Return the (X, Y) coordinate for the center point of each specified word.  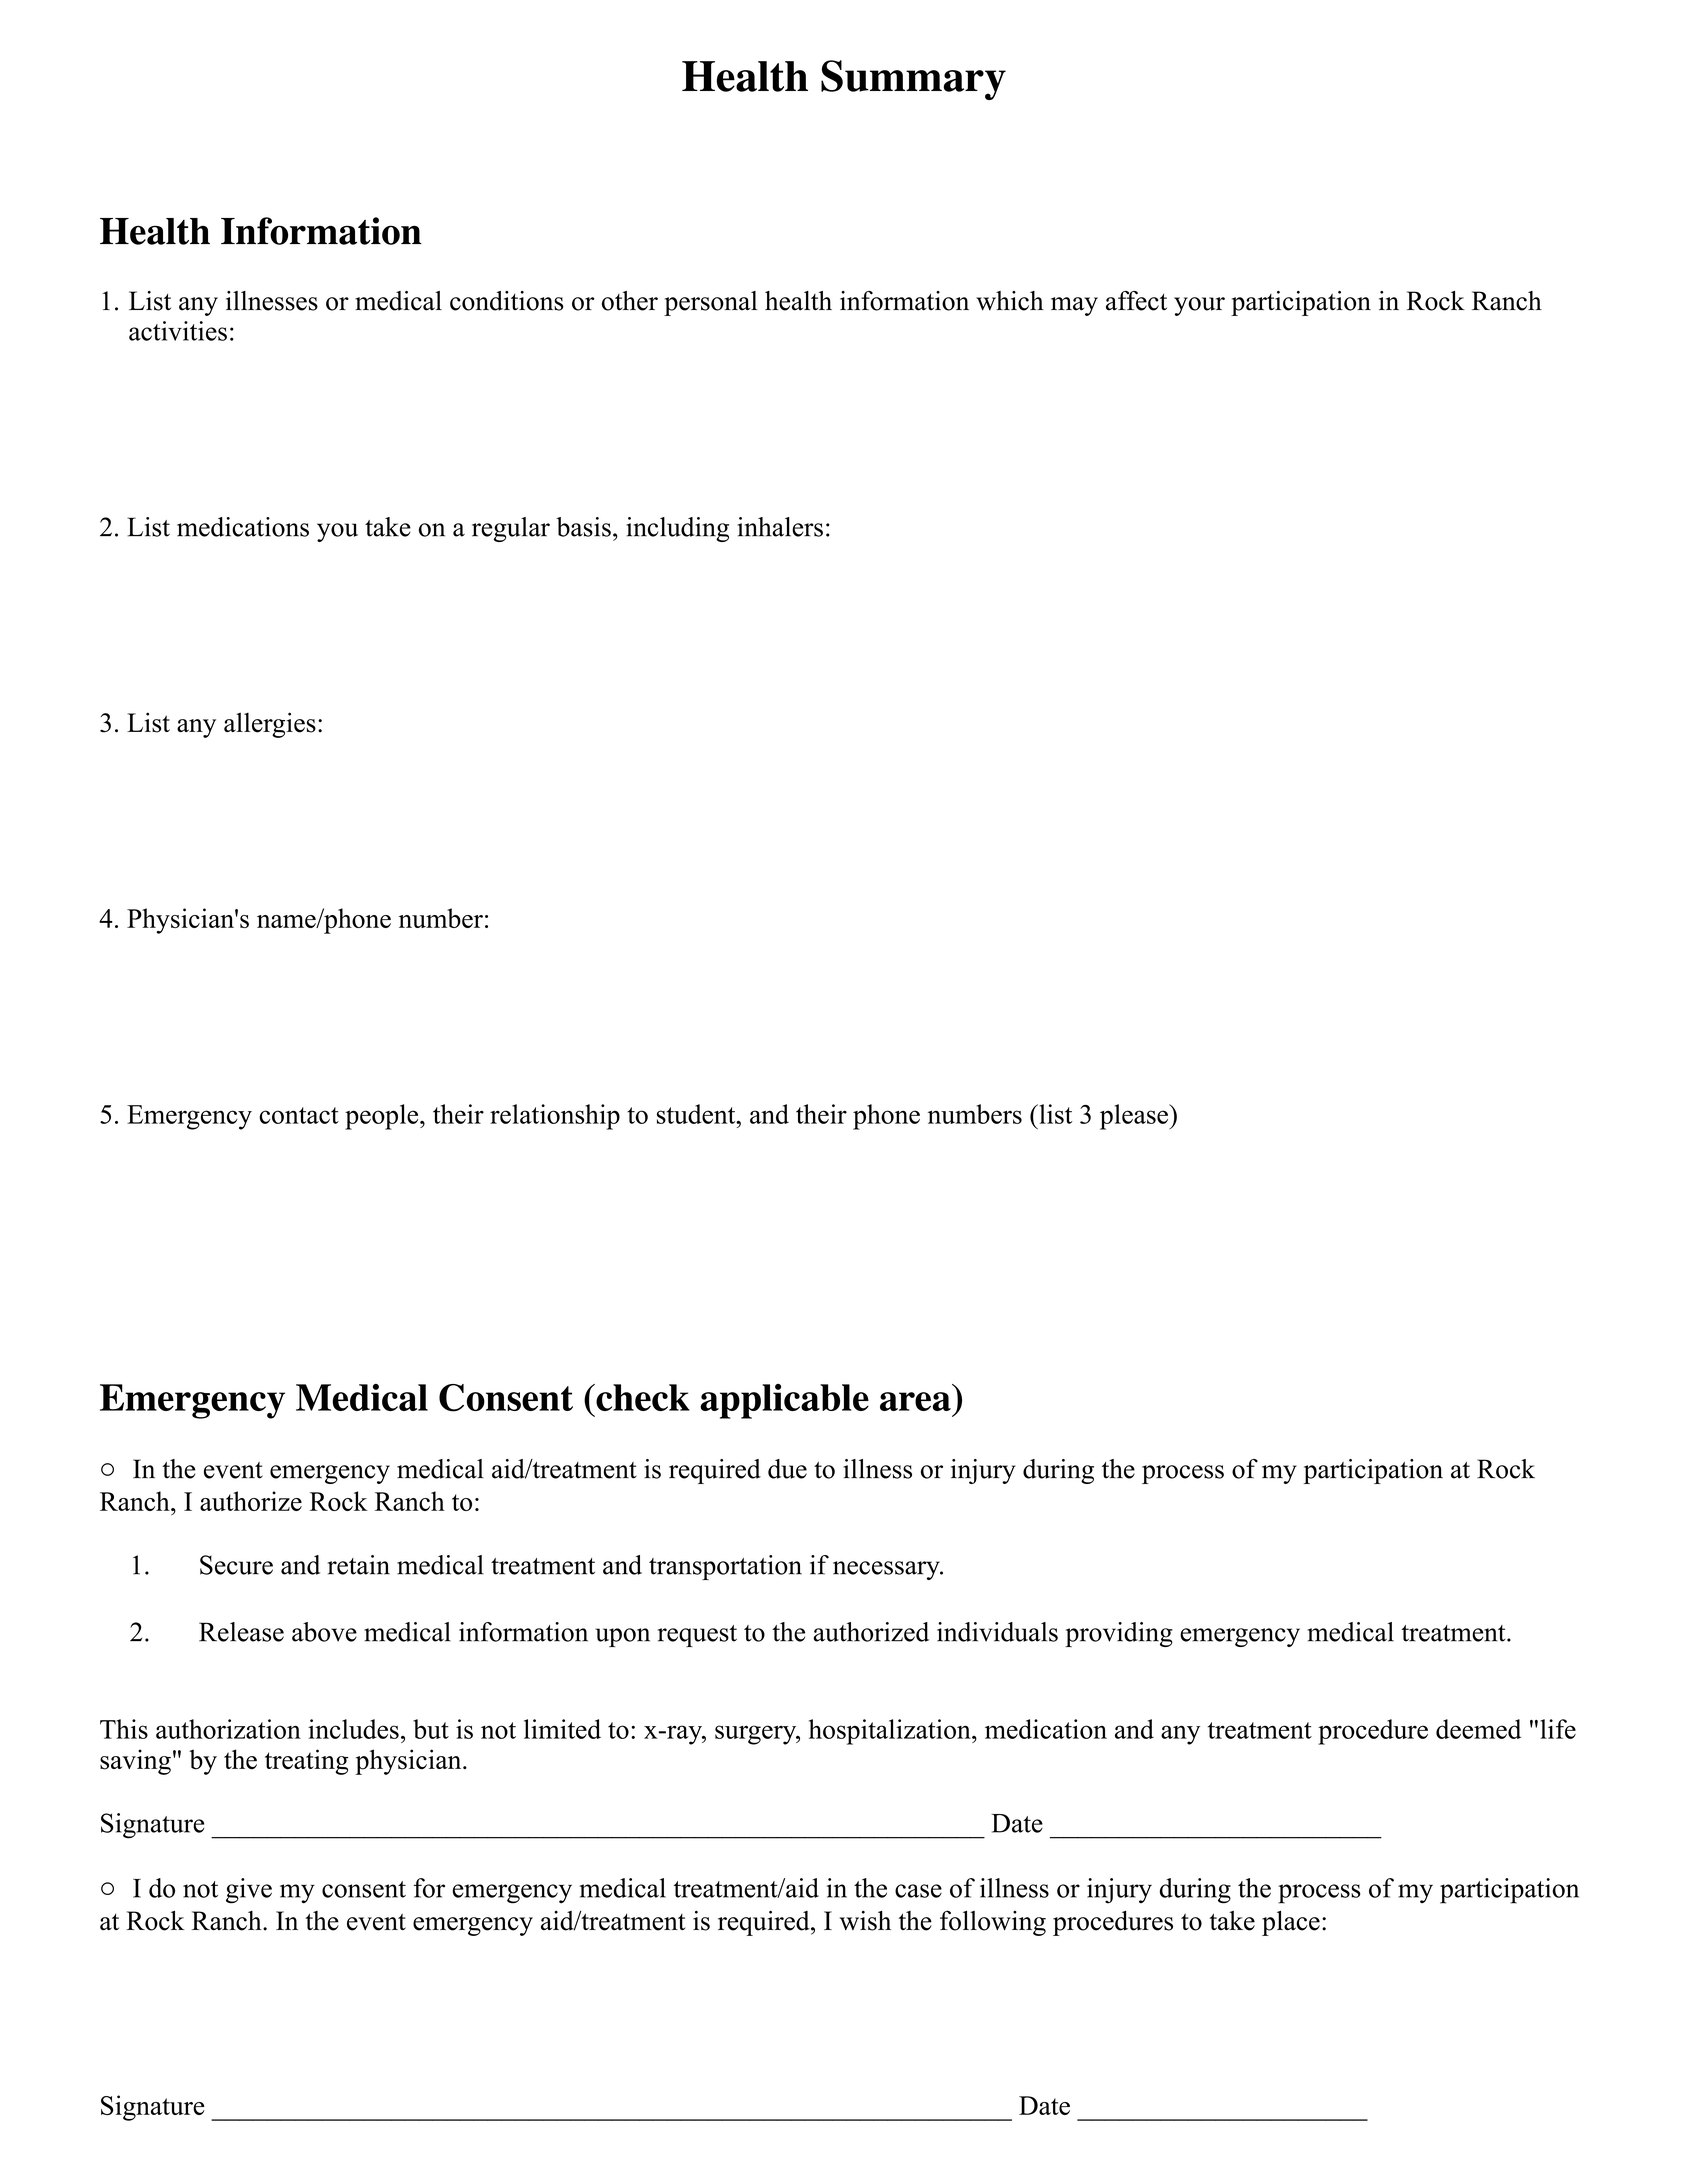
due (787, 1469)
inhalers (780, 527)
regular (511, 529)
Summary (913, 80)
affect (1136, 301)
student (697, 1114)
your (1199, 306)
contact (299, 1115)
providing (1119, 1634)
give (249, 1891)
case (918, 1891)
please (1135, 1117)
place (1291, 1923)
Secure (236, 1565)
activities (178, 331)
